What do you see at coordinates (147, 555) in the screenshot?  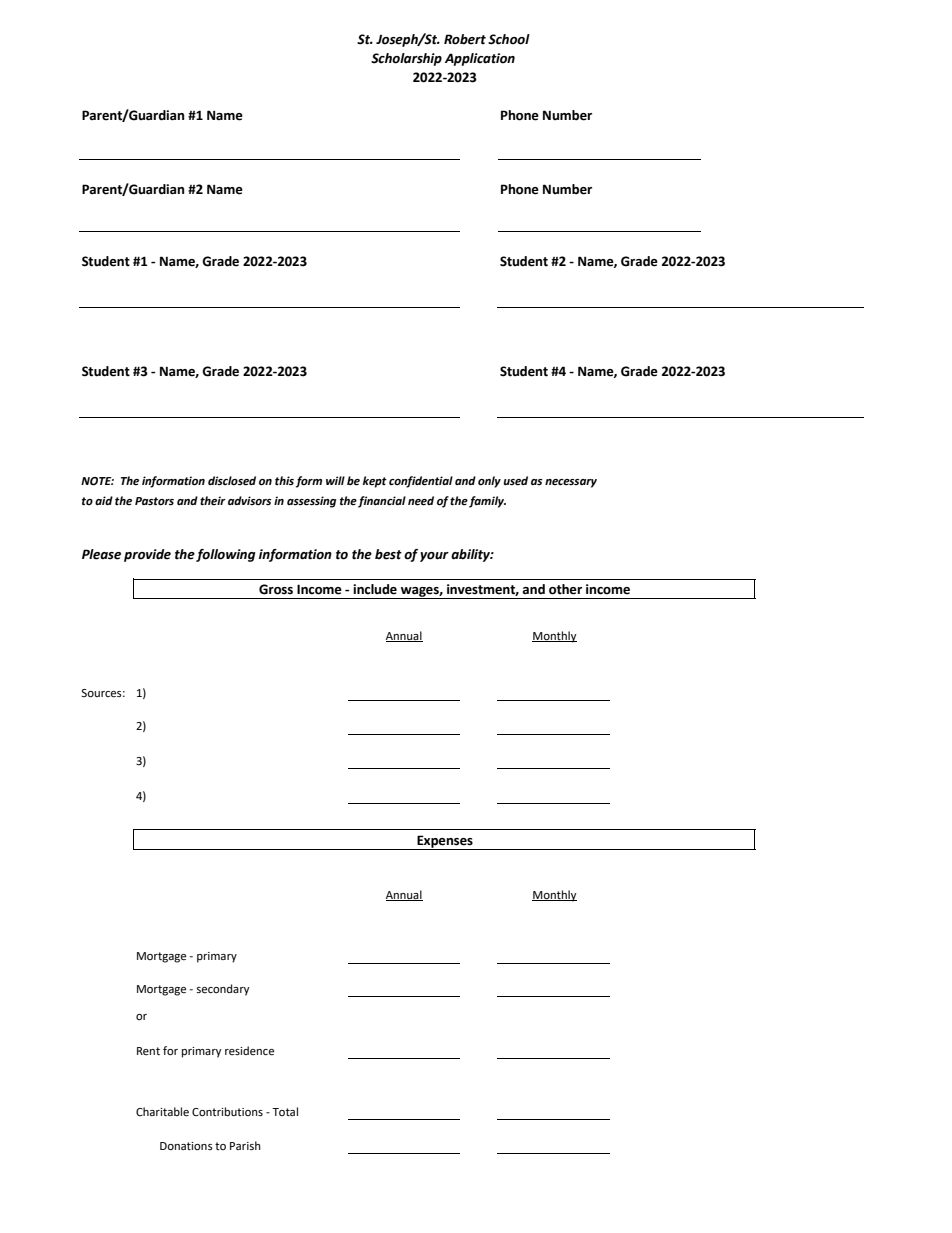 I see `provide` at bounding box center [147, 555].
